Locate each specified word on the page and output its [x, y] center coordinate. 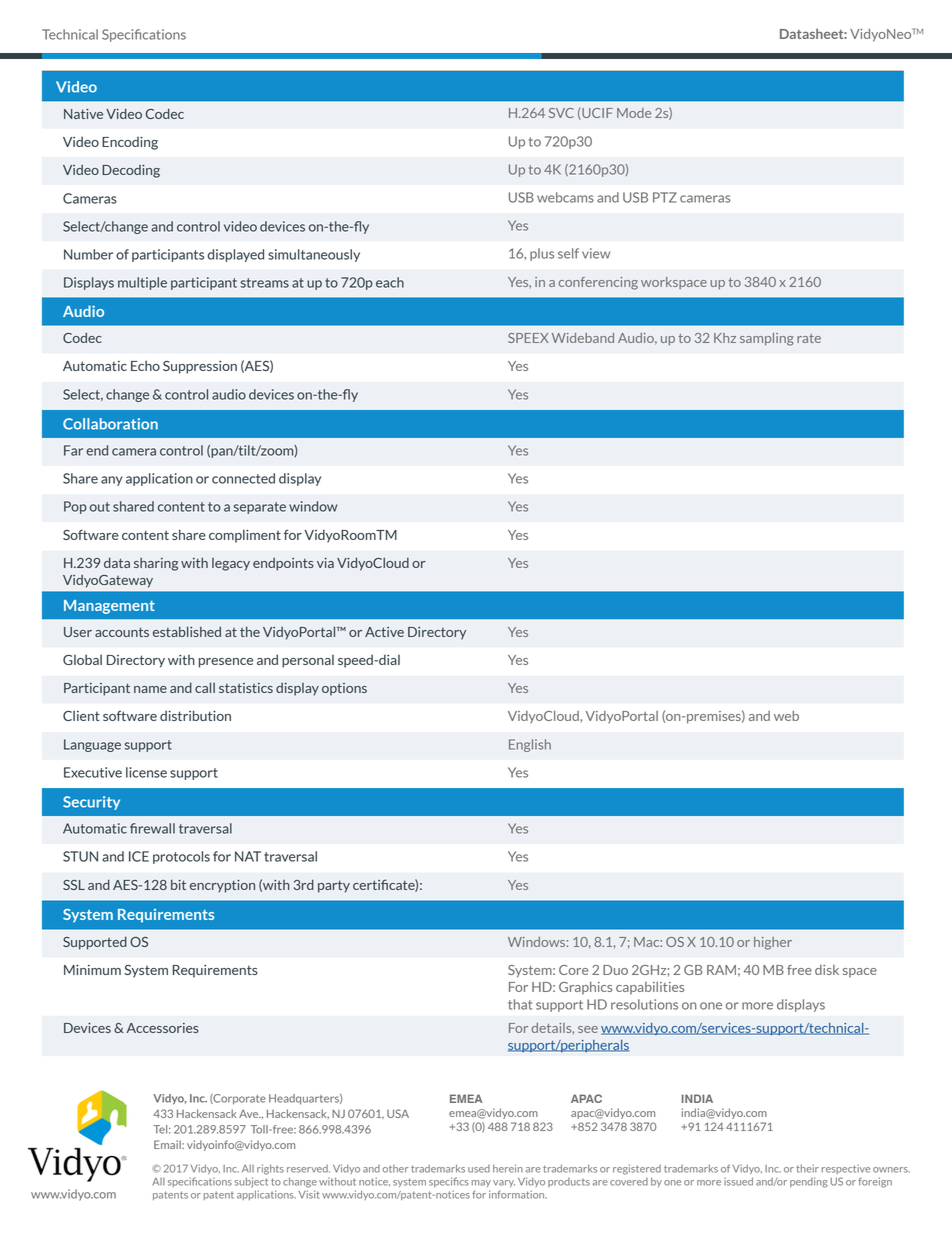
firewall [152, 828]
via [325, 563]
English [530, 745]
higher [773, 943]
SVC [561, 113]
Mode [634, 113]
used [479, 1169]
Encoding [130, 143]
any [112, 481]
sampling [767, 339]
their [807, 1168]
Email [168, 1144]
